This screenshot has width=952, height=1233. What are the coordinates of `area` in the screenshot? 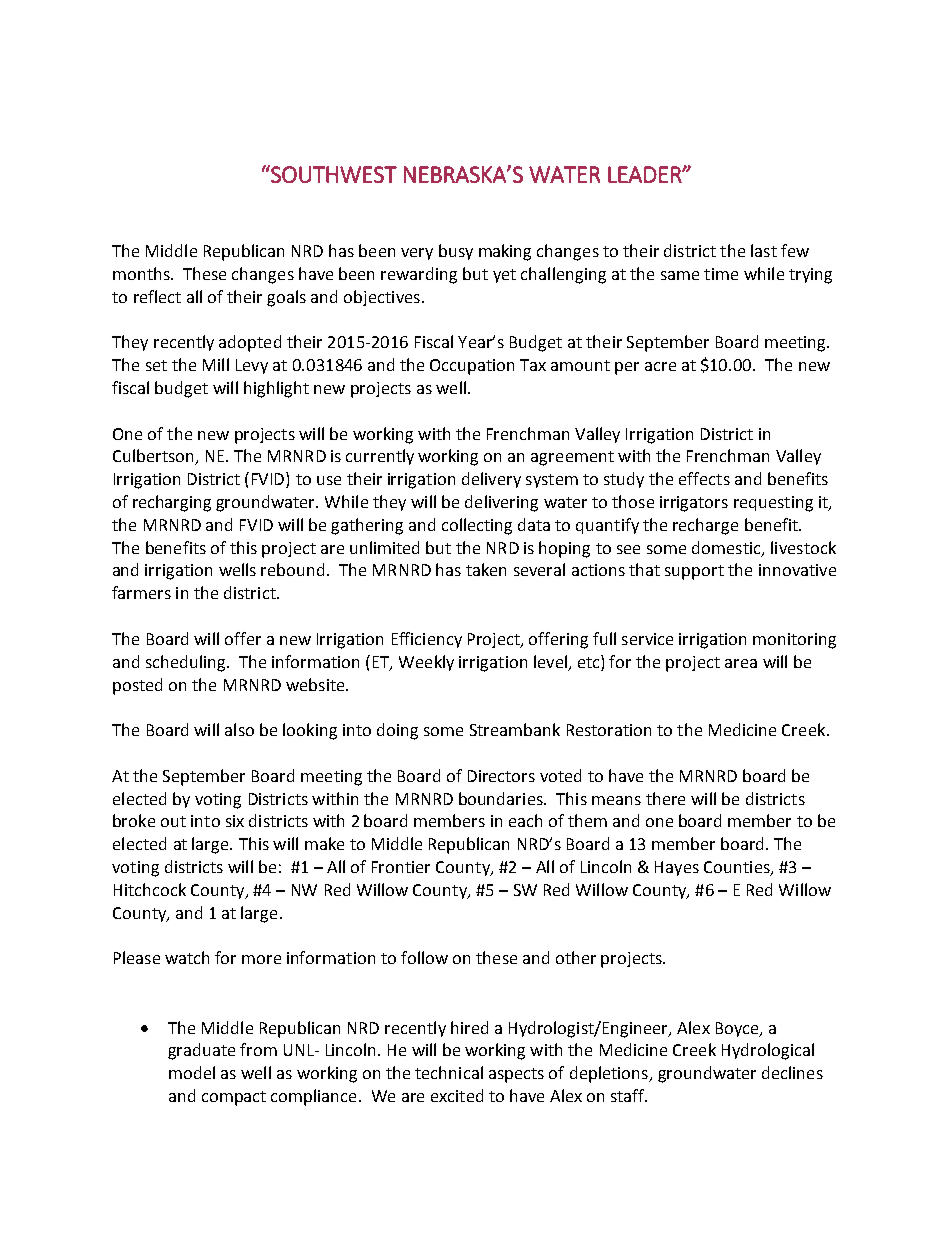 It's located at (741, 663).
